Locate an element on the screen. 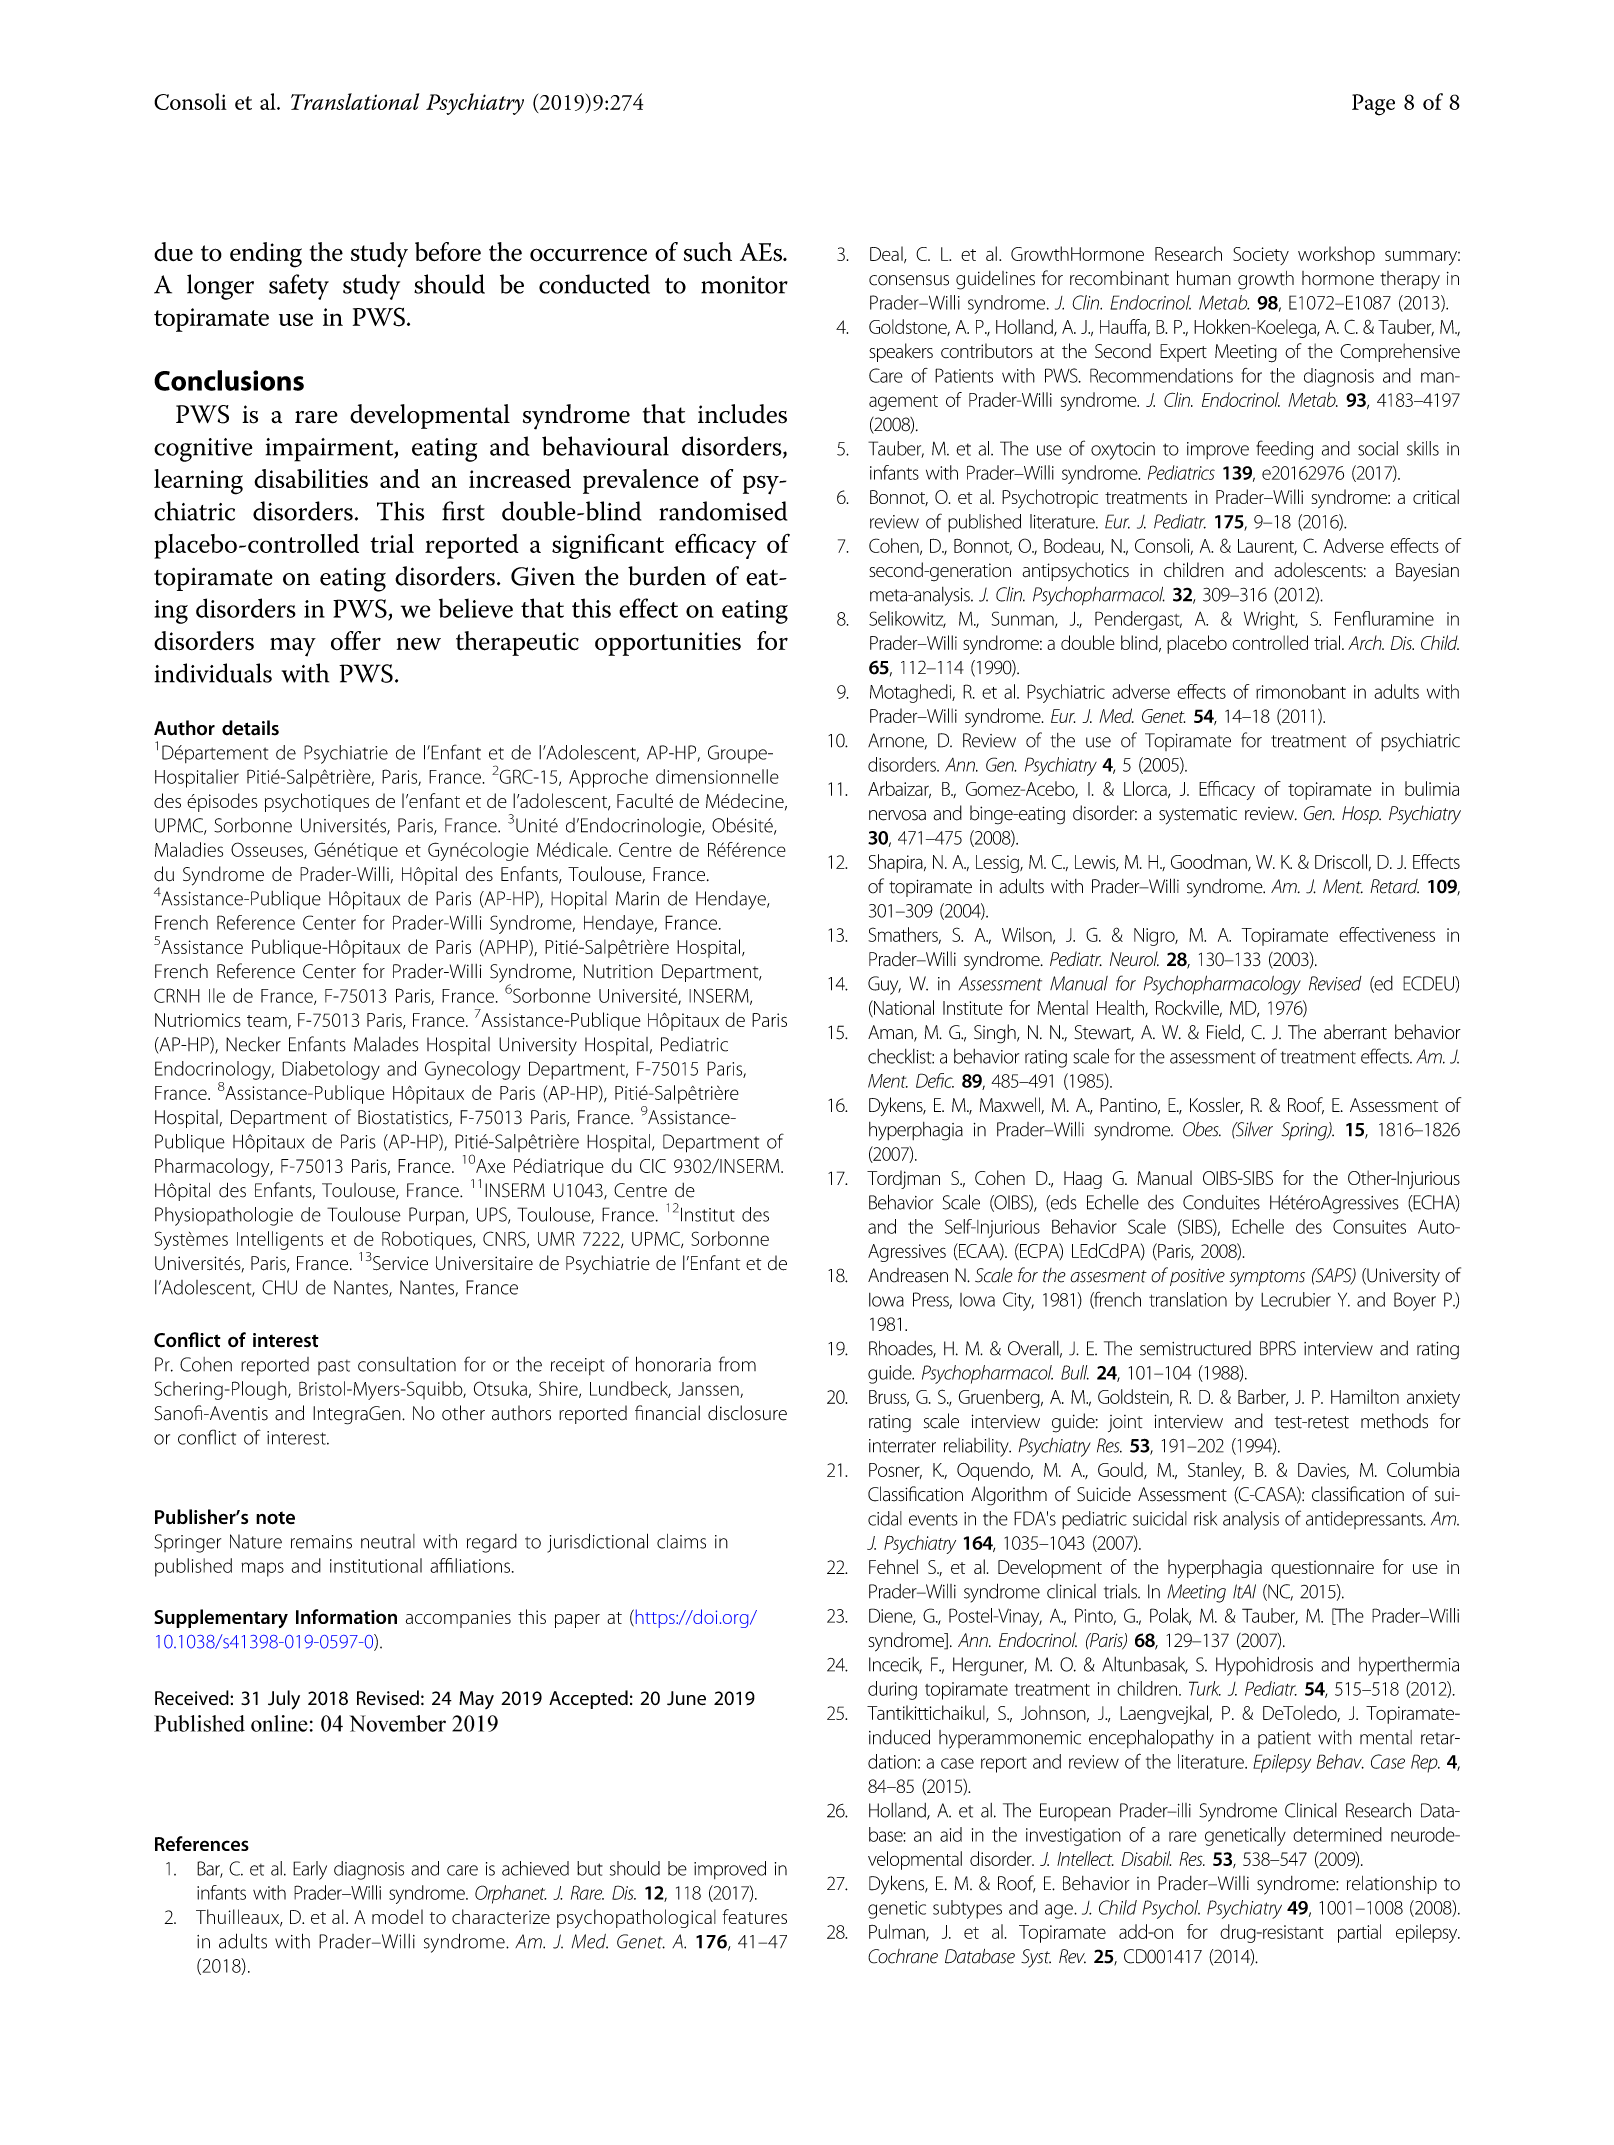 The height and width of the screenshot is (2145, 1614). Deal is located at coordinates (887, 254).
